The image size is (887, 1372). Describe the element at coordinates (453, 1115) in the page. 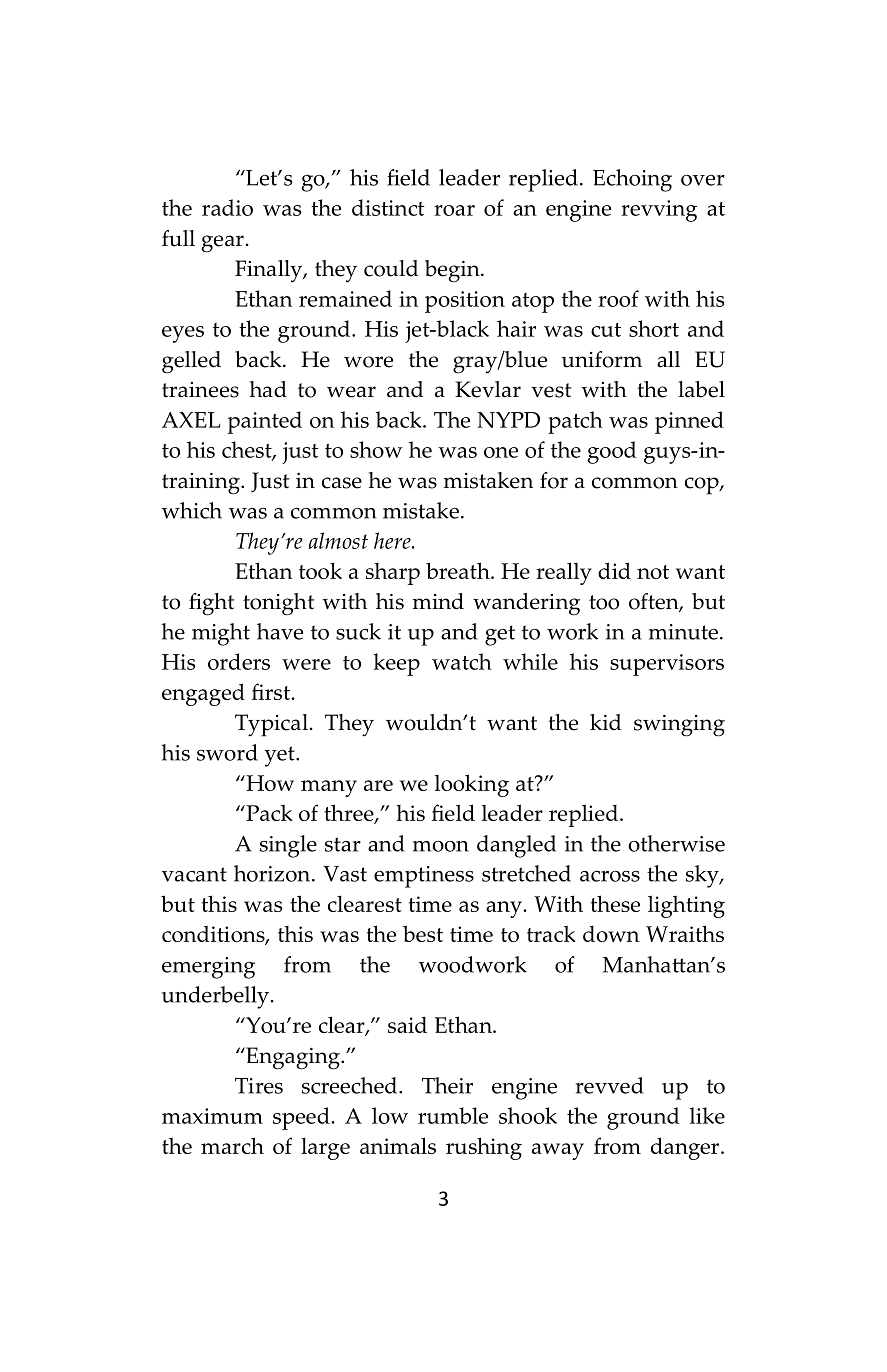

I see `rumble` at that location.
